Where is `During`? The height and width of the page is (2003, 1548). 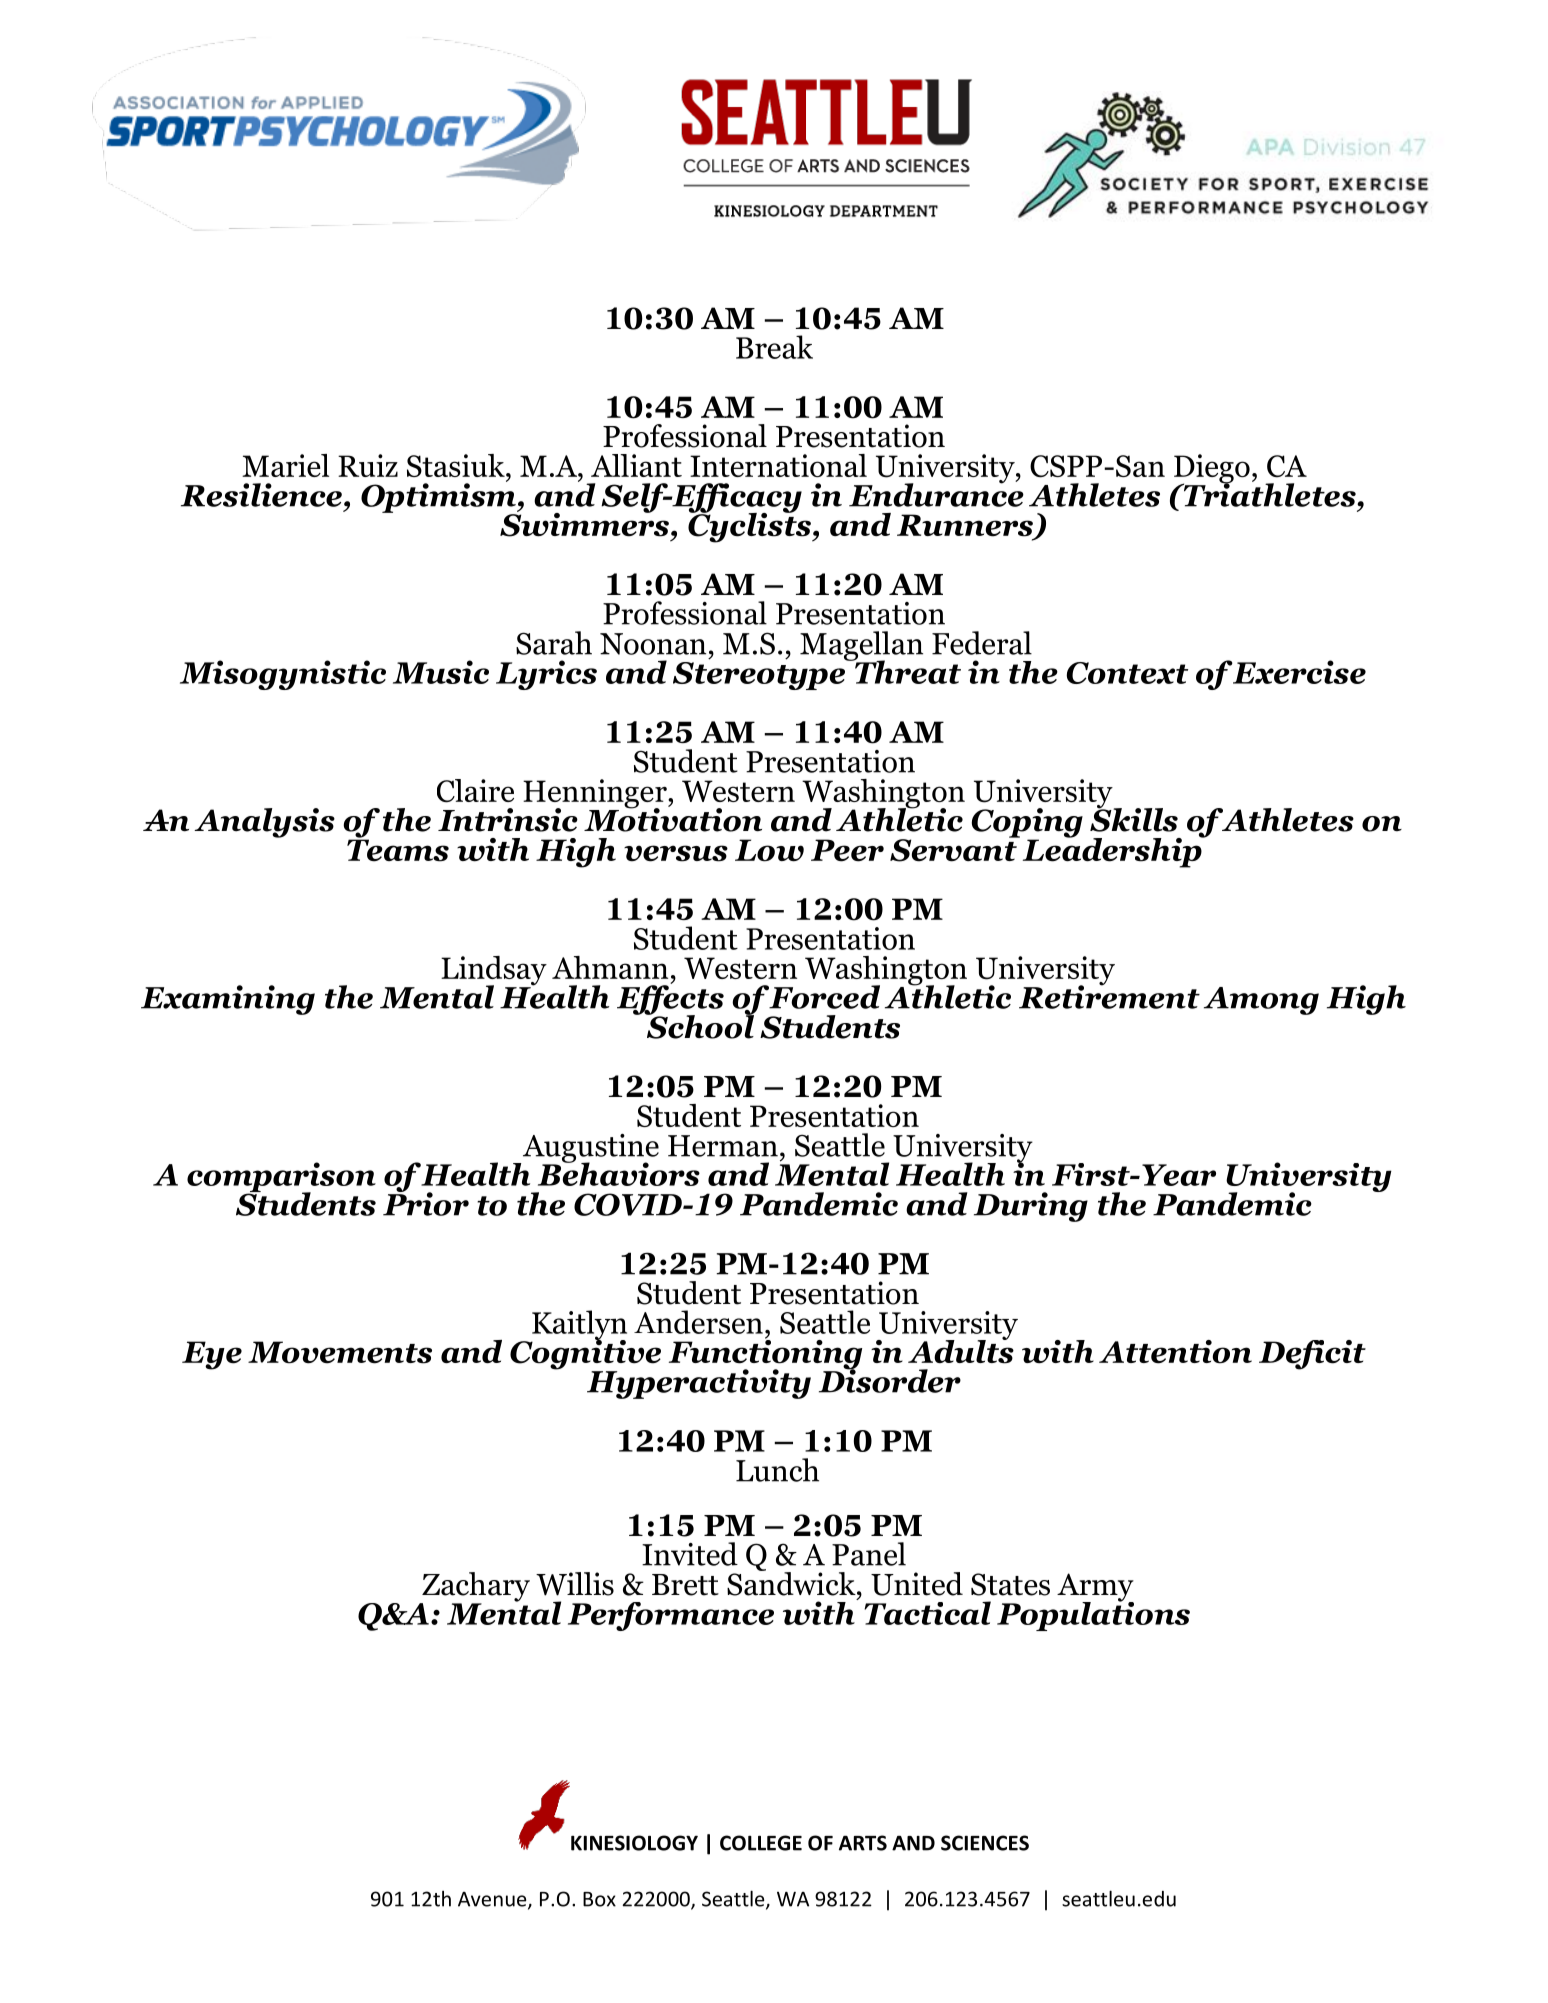
During is located at coordinates (1031, 1207).
